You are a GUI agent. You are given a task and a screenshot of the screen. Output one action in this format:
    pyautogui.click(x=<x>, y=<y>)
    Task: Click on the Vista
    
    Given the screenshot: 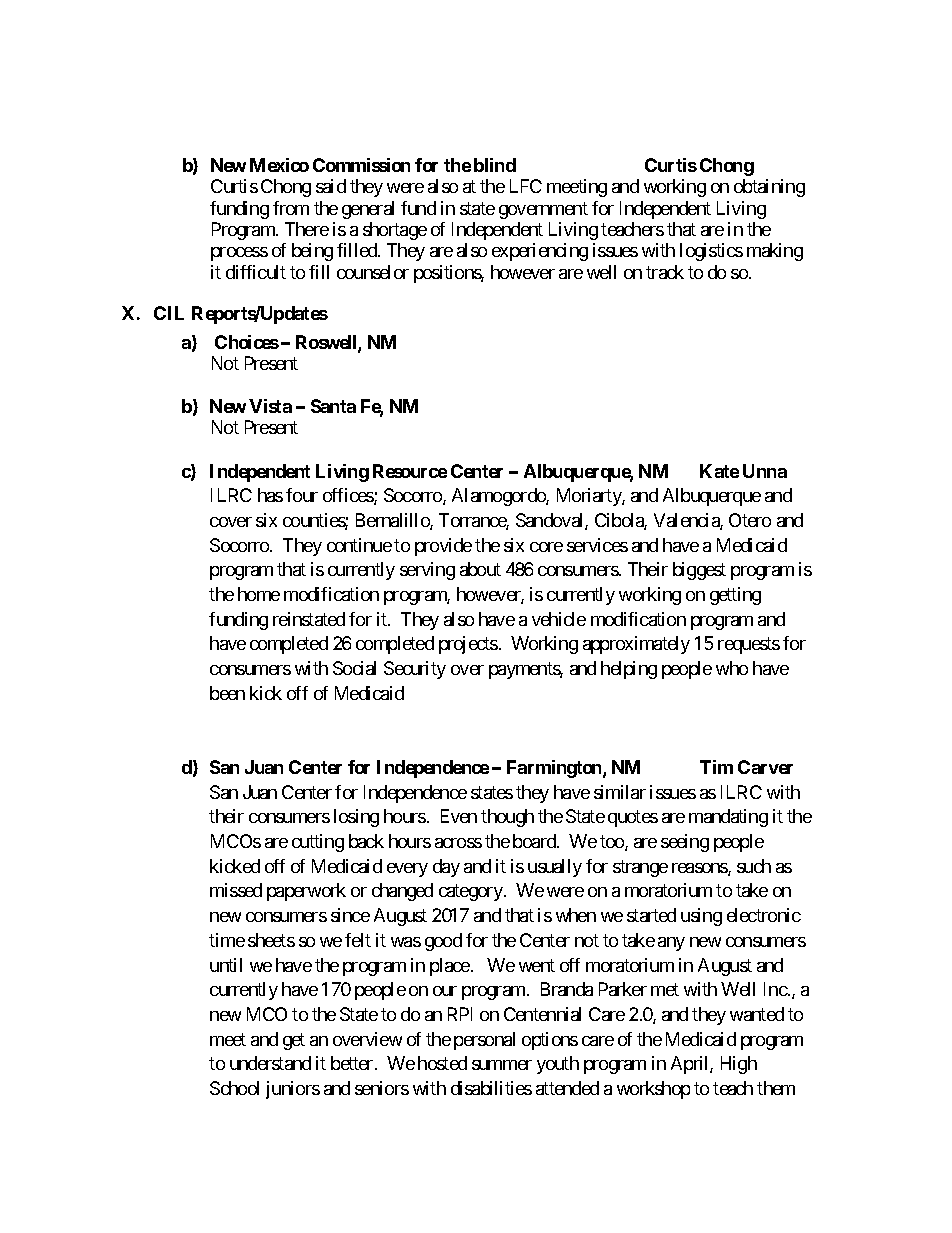 What is the action you would take?
    pyautogui.click(x=270, y=406)
